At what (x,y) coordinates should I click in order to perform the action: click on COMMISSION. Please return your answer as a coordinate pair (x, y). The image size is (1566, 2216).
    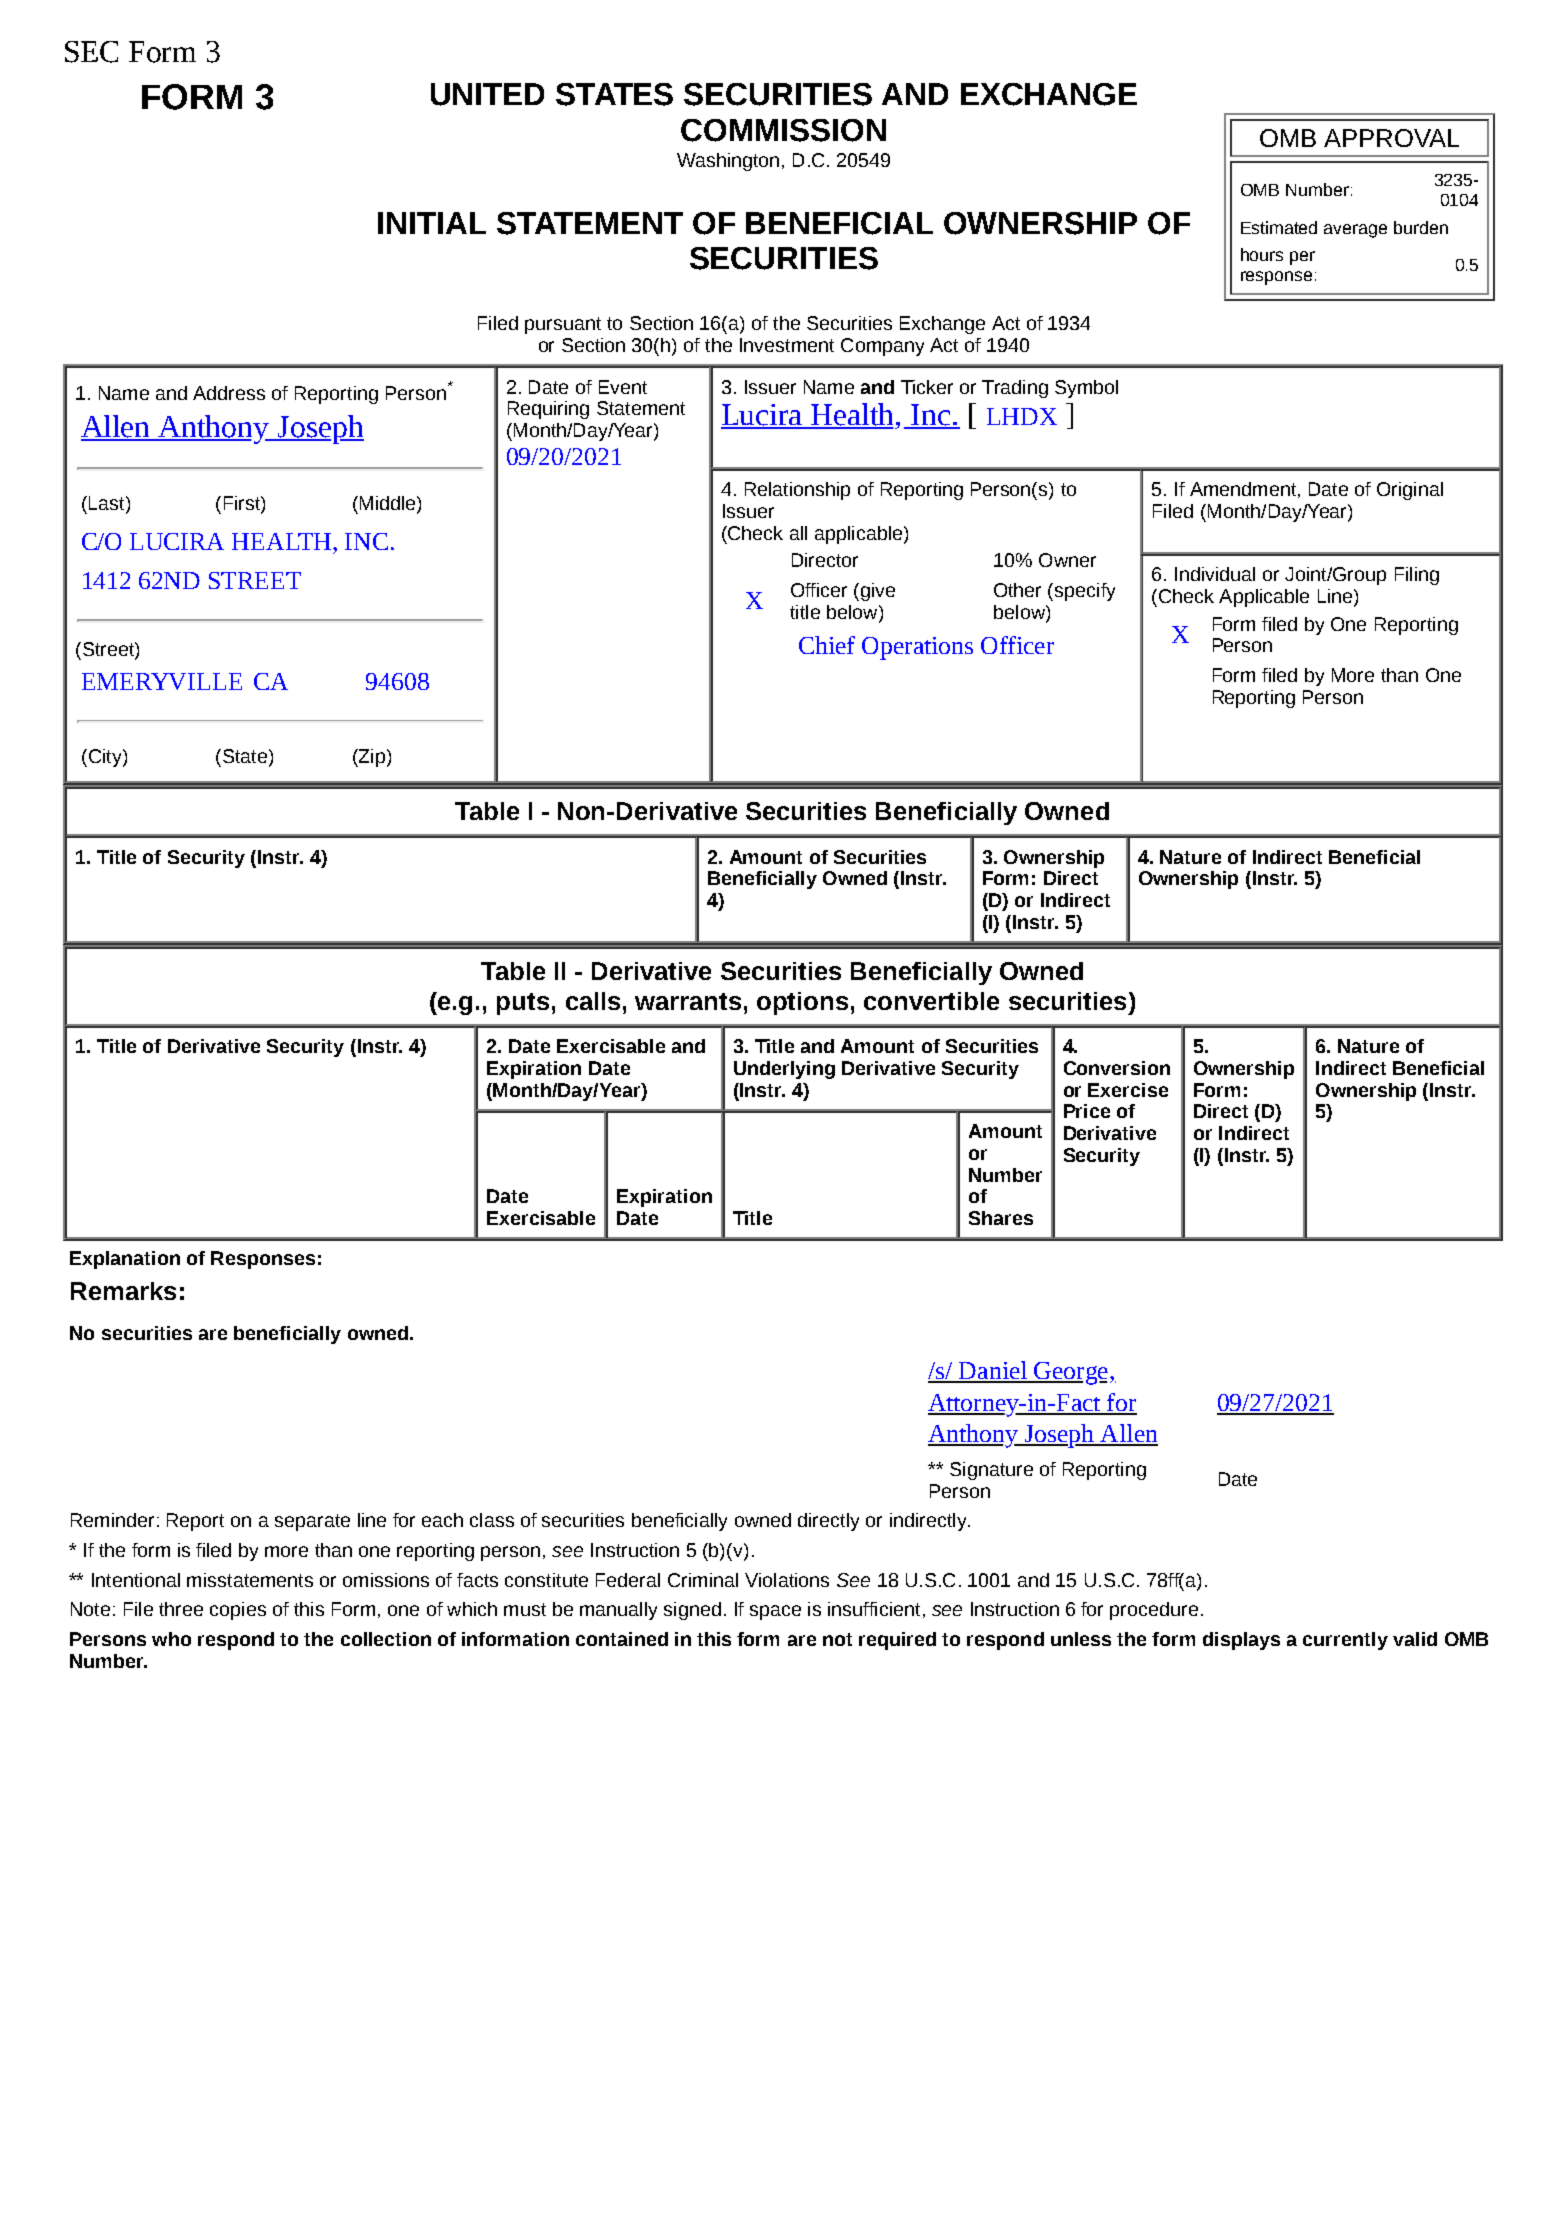
    Looking at the image, I should click on (783, 130).
